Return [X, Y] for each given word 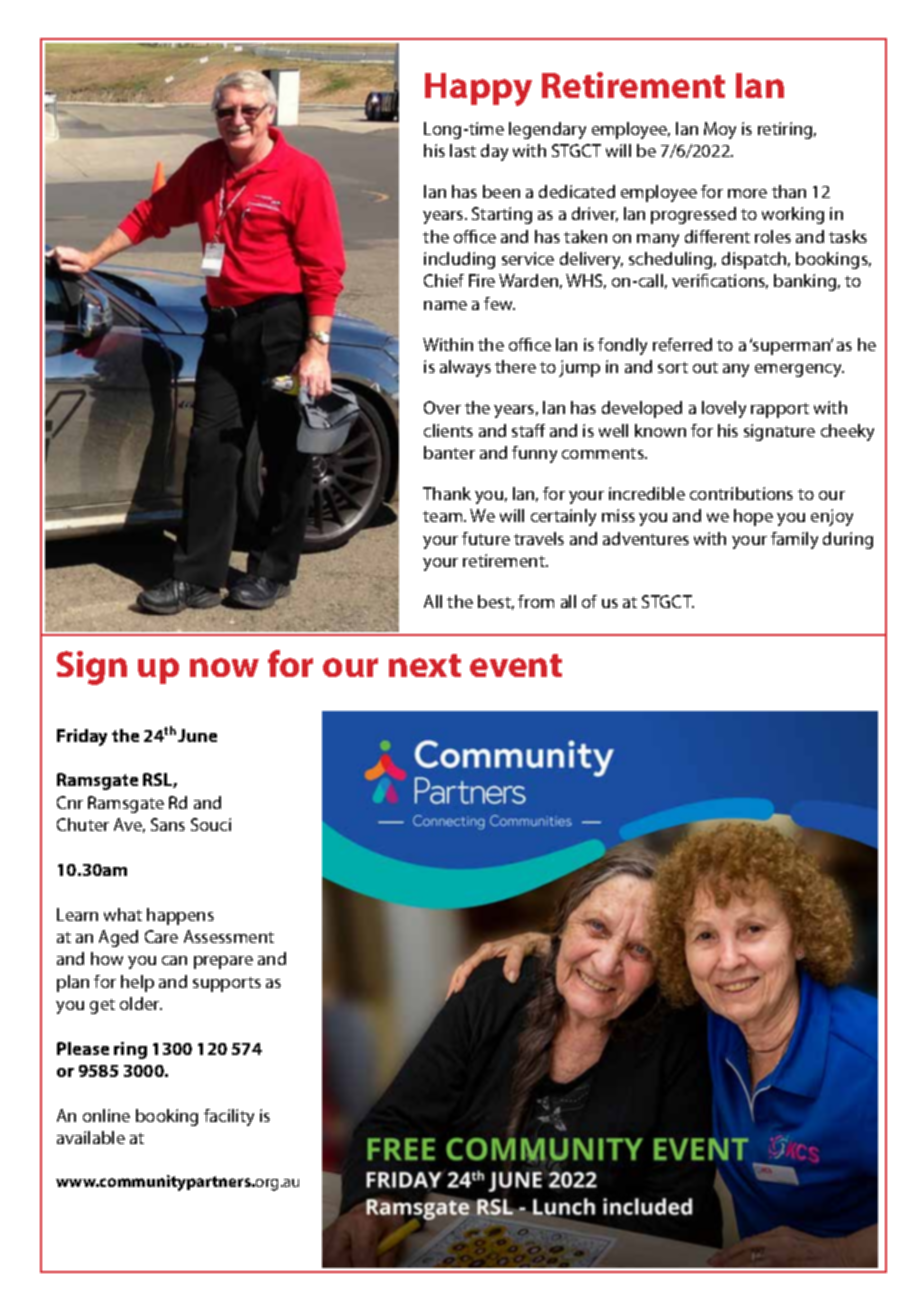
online [106, 1115]
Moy [720, 130]
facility [229, 1117]
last [463, 150]
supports [227, 984]
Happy [478, 89]
